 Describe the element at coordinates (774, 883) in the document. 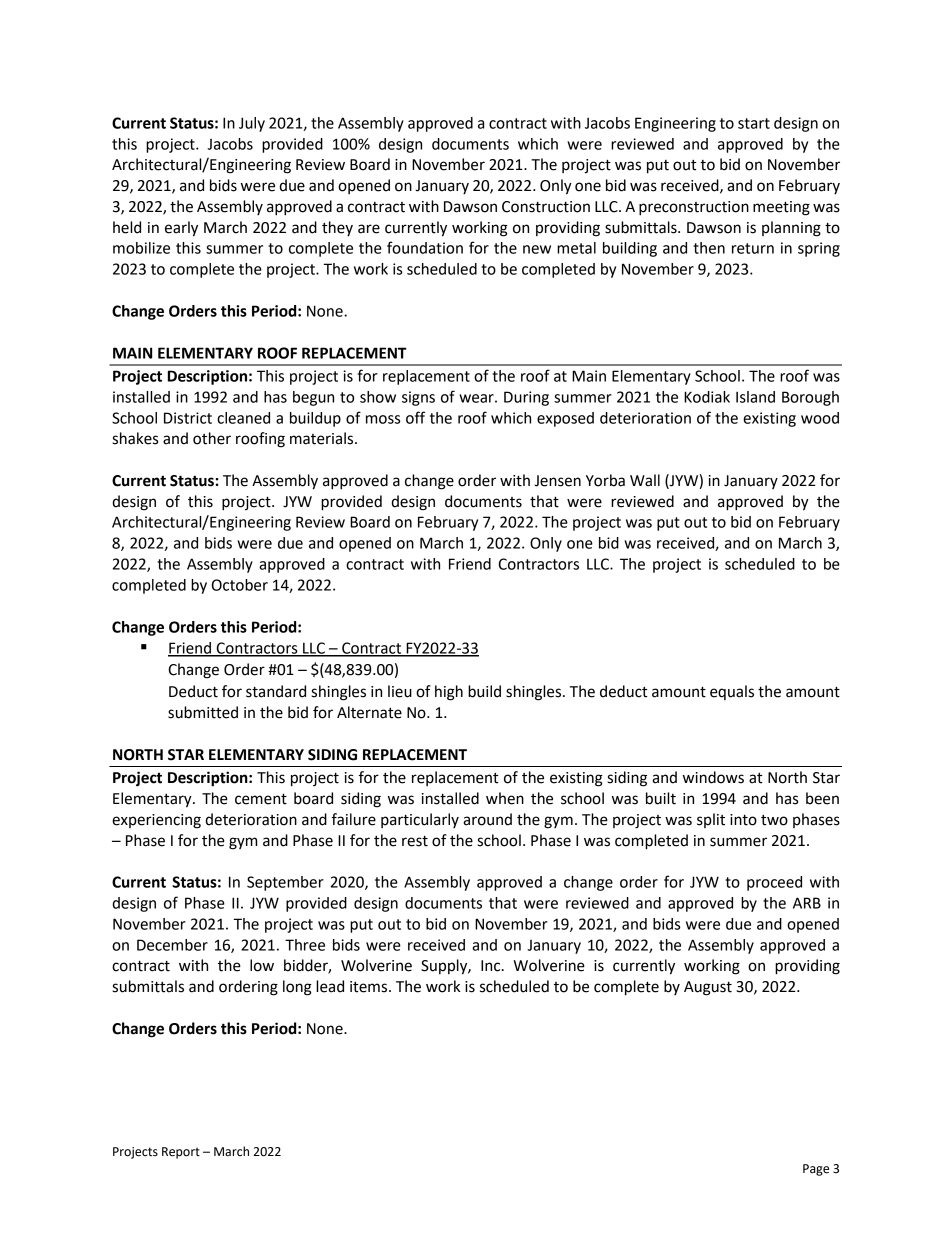

I see `proceed` at that location.
